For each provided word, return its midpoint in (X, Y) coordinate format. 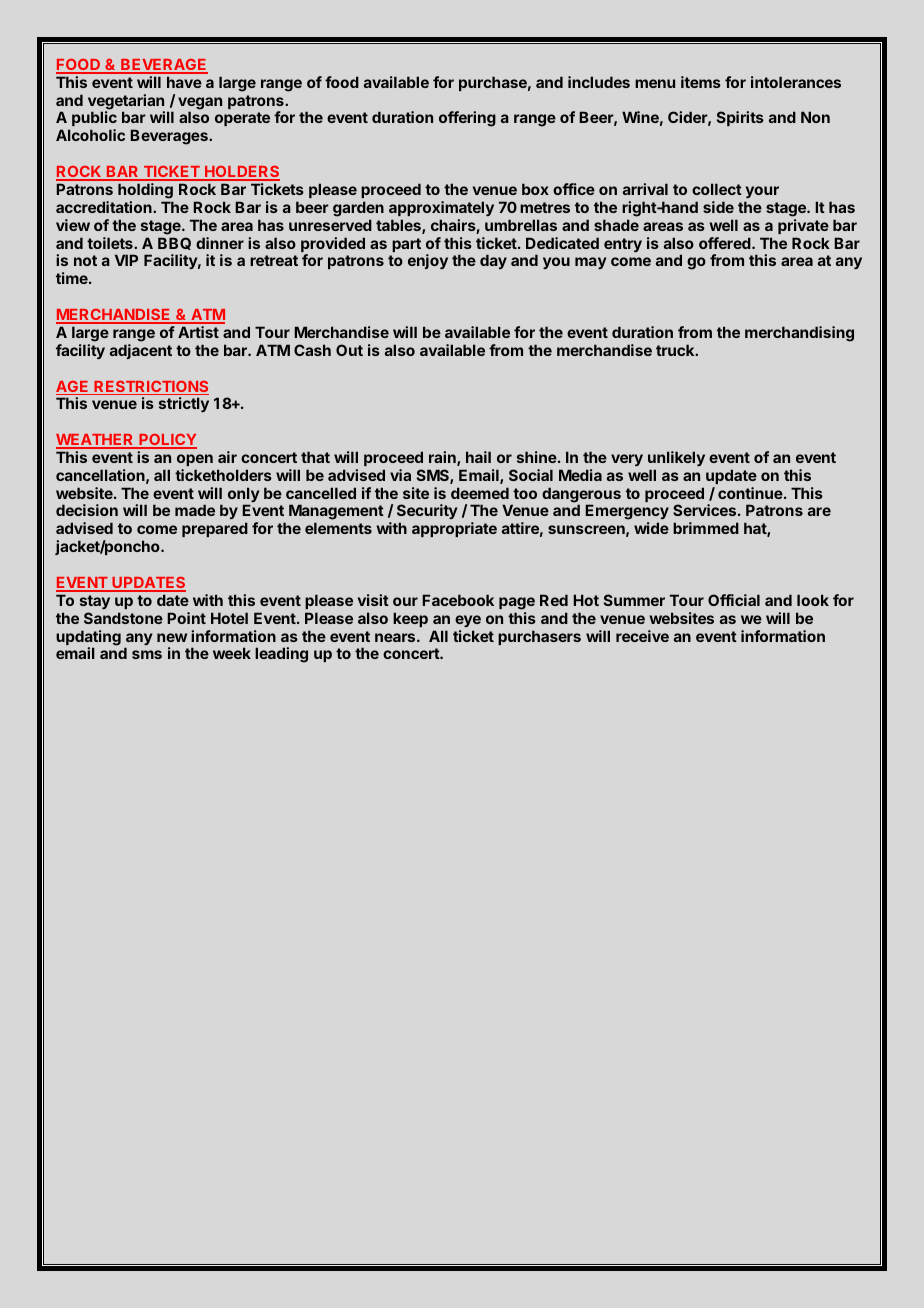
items (701, 82)
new (172, 637)
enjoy (428, 261)
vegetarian (126, 103)
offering (467, 119)
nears (396, 637)
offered (726, 243)
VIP (126, 260)
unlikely (676, 458)
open (195, 460)
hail (478, 457)
